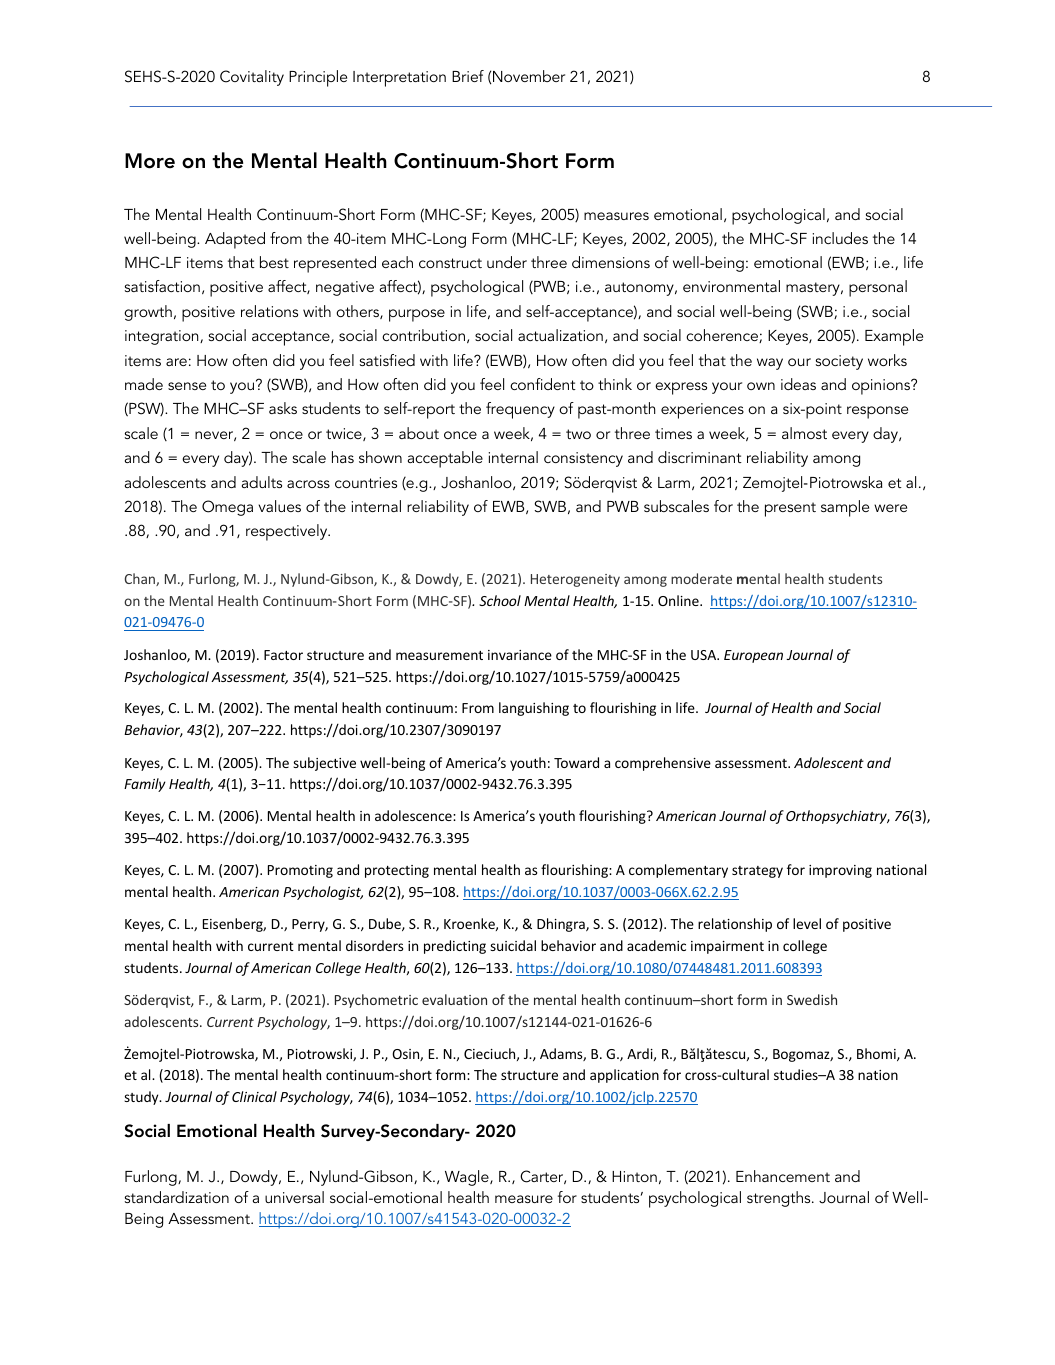 Image resolution: width=1055 pixels, height=1365 pixels. What do you see at coordinates (798, 384) in the page?
I see `ideas` at bounding box center [798, 384].
